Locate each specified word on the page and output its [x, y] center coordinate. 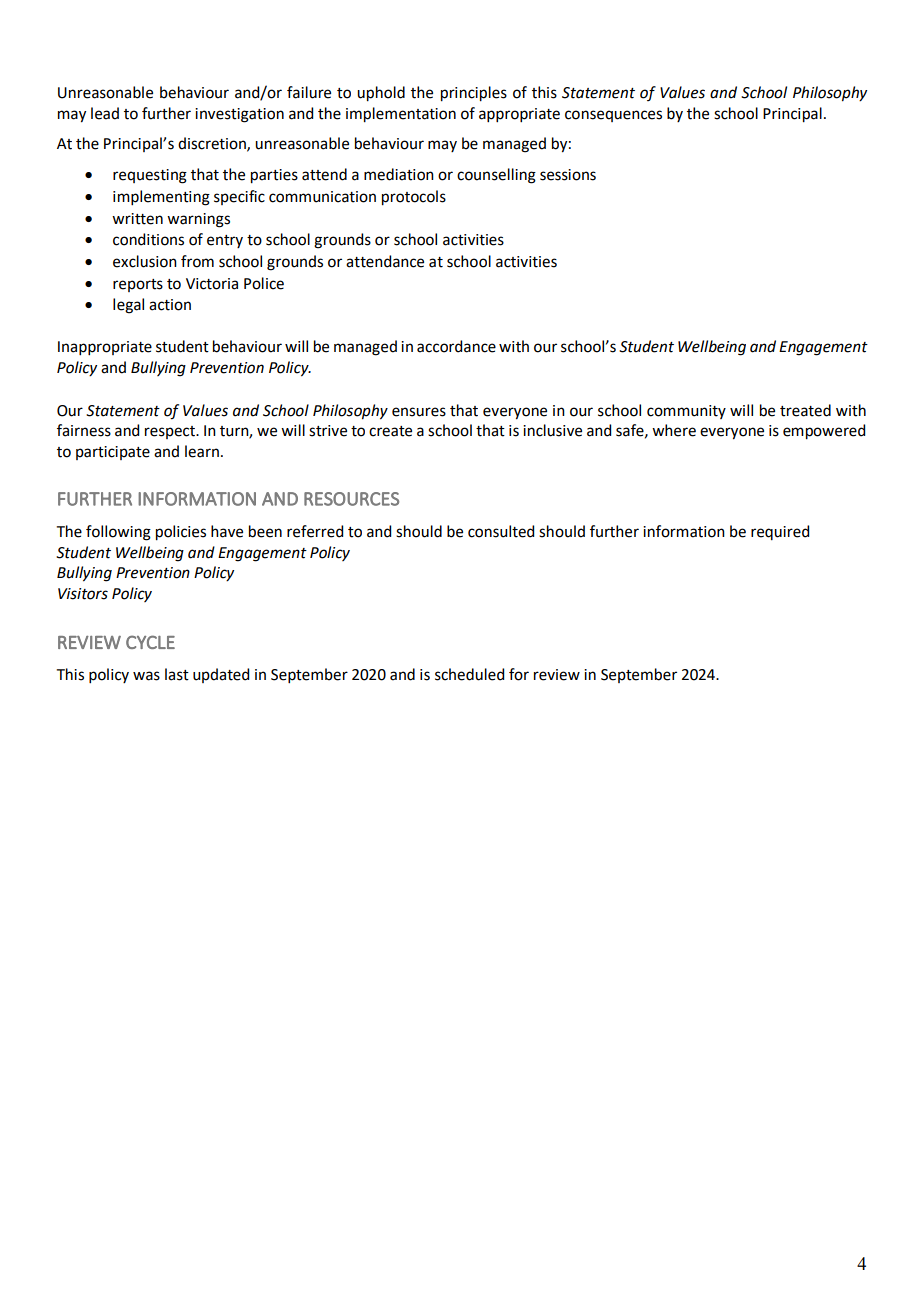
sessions [568, 175]
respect [171, 432]
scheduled [469, 674]
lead [105, 113]
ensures [419, 412]
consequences [613, 116]
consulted [501, 531]
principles [474, 94]
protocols [414, 198]
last [177, 674]
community [686, 412]
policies [181, 533]
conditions [148, 239]
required [780, 532]
